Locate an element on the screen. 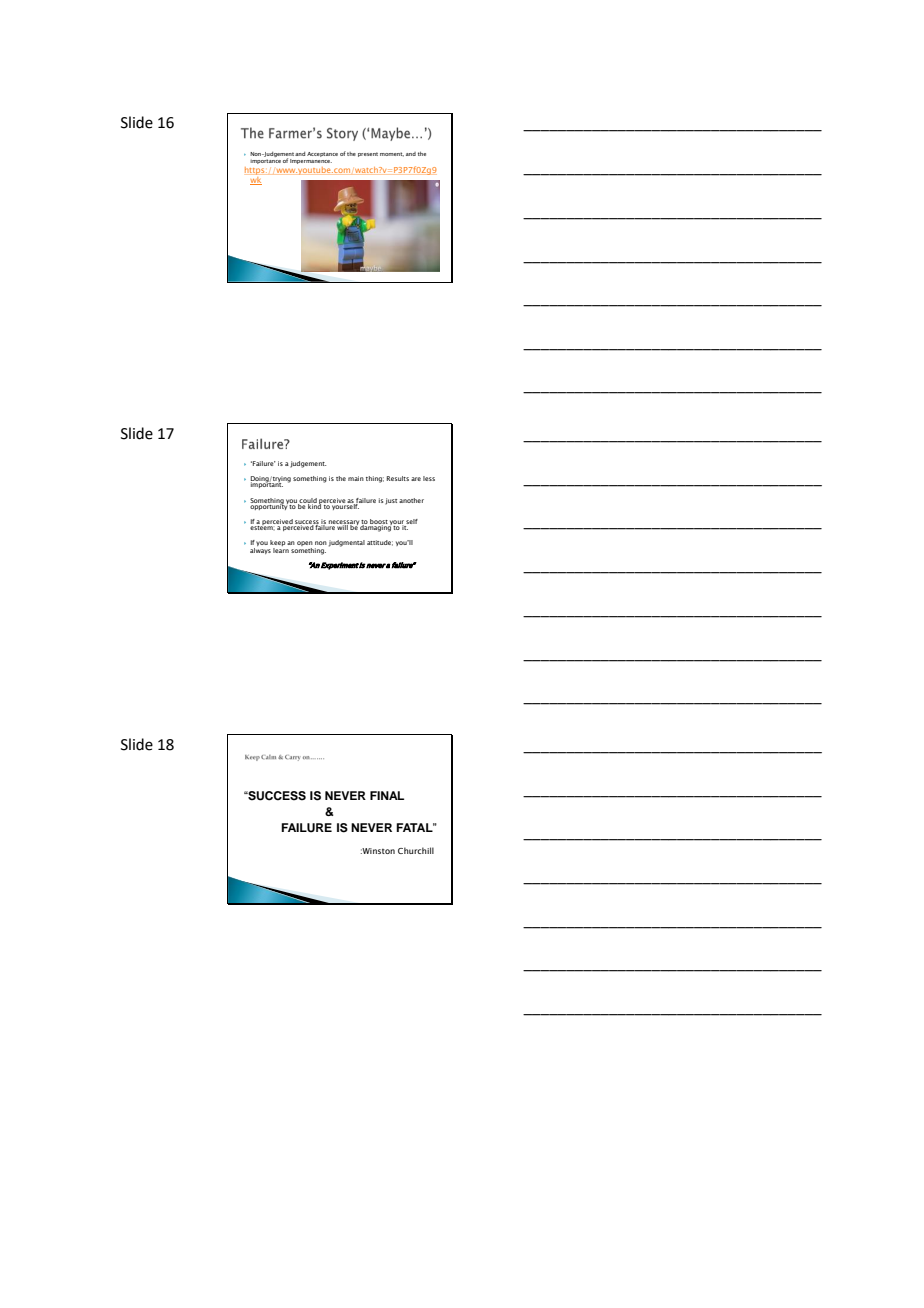  Acceptance is located at coordinates (322, 154).
